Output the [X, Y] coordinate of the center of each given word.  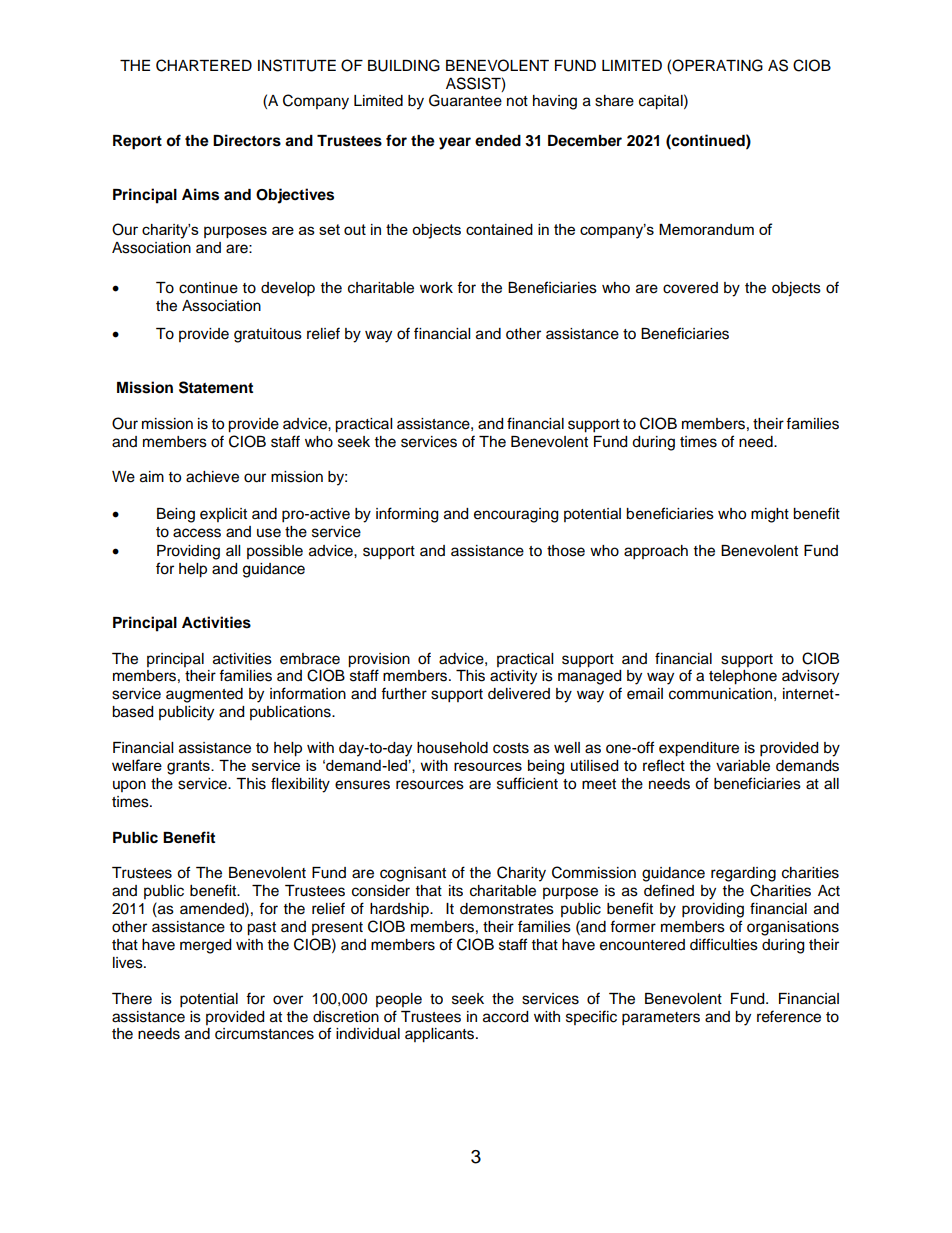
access [197, 533]
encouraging [516, 515]
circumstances [264, 1034]
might [770, 515]
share [614, 101]
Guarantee [465, 100]
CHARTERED [204, 65]
